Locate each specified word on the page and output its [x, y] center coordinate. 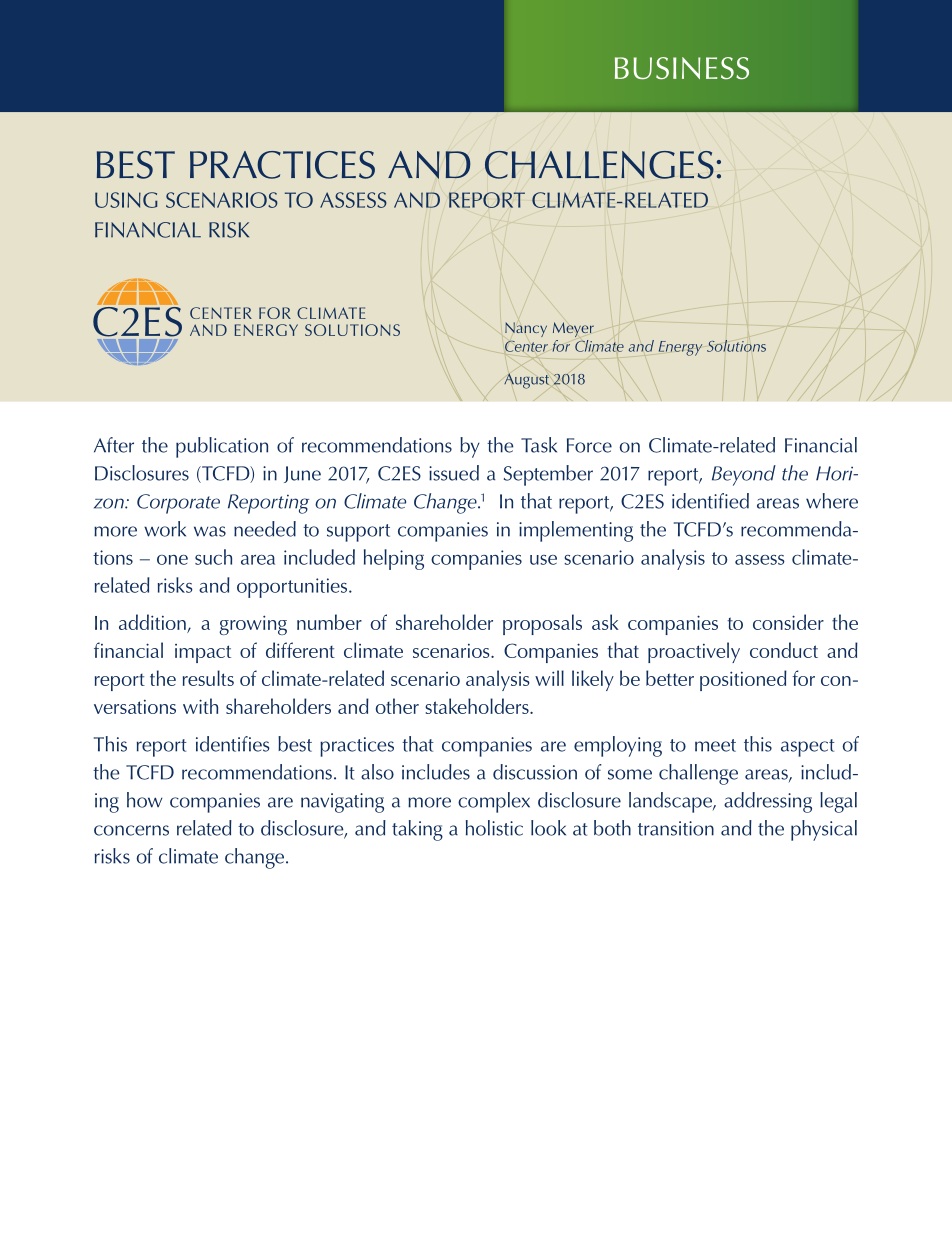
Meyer [573, 329]
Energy [680, 348]
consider [788, 622]
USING [126, 200]
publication [222, 447]
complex [494, 802]
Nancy [526, 329]
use [543, 560]
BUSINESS [682, 68]
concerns [131, 830]
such [213, 557]
